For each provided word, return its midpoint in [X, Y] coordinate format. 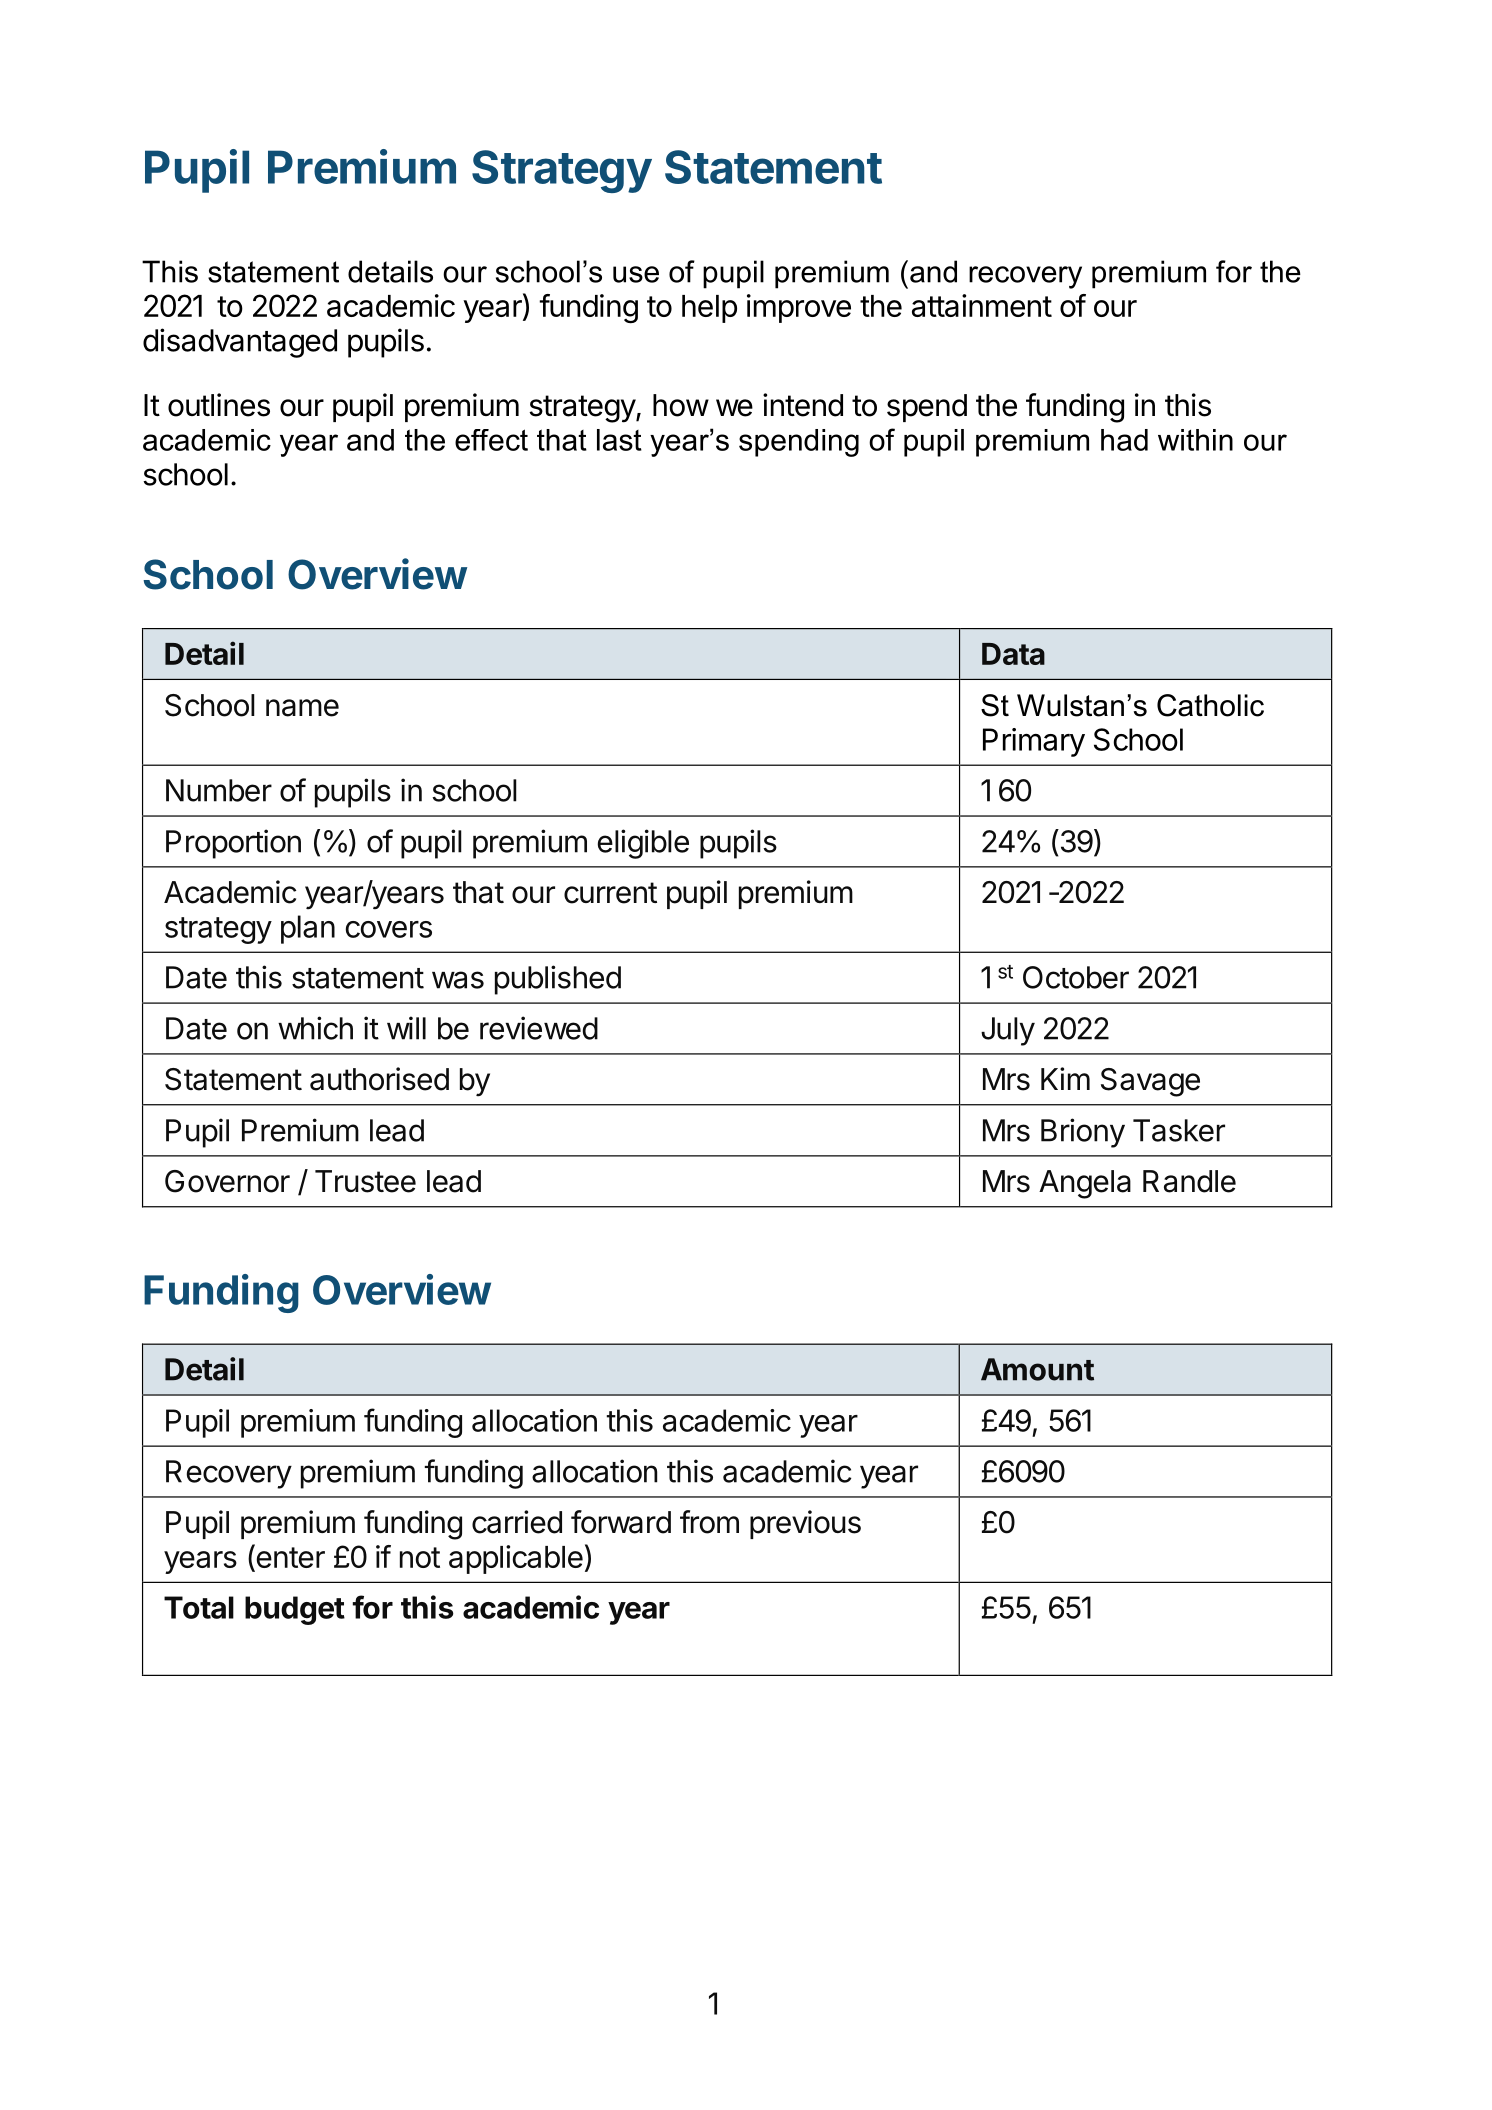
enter [289, 1558]
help [709, 309]
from [709, 1522]
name [302, 708]
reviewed [539, 1028]
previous [805, 1524]
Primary [1034, 742]
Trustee [365, 1181]
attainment [982, 305]
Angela [1085, 1184]
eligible [643, 844]
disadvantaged [240, 343]
